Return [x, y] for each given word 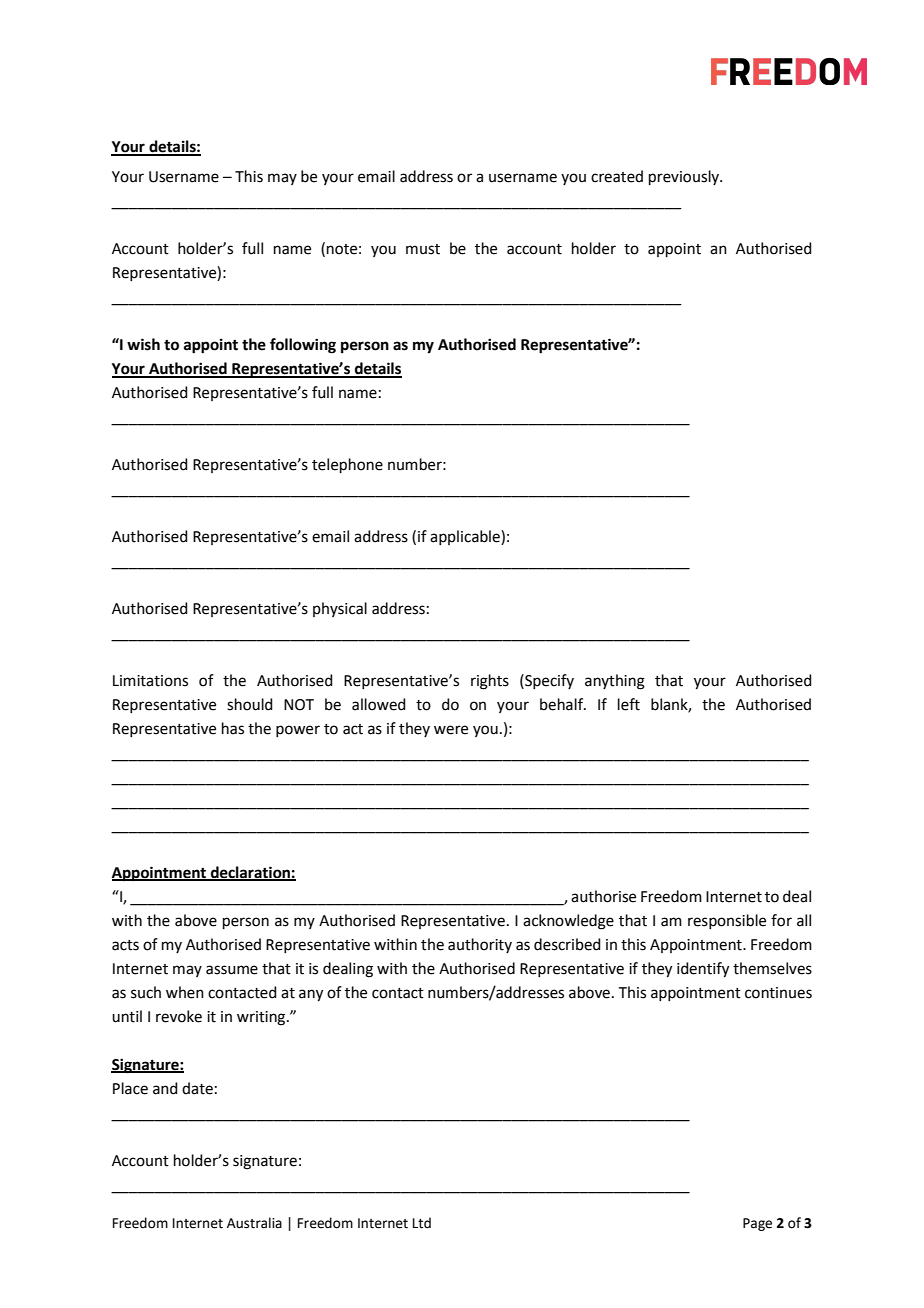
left [629, 704]
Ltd [422, 1223]
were [451, 730]
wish [143, 344]
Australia [254, 1223]
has [233, 728]
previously [685, 177]
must [423, 249]
